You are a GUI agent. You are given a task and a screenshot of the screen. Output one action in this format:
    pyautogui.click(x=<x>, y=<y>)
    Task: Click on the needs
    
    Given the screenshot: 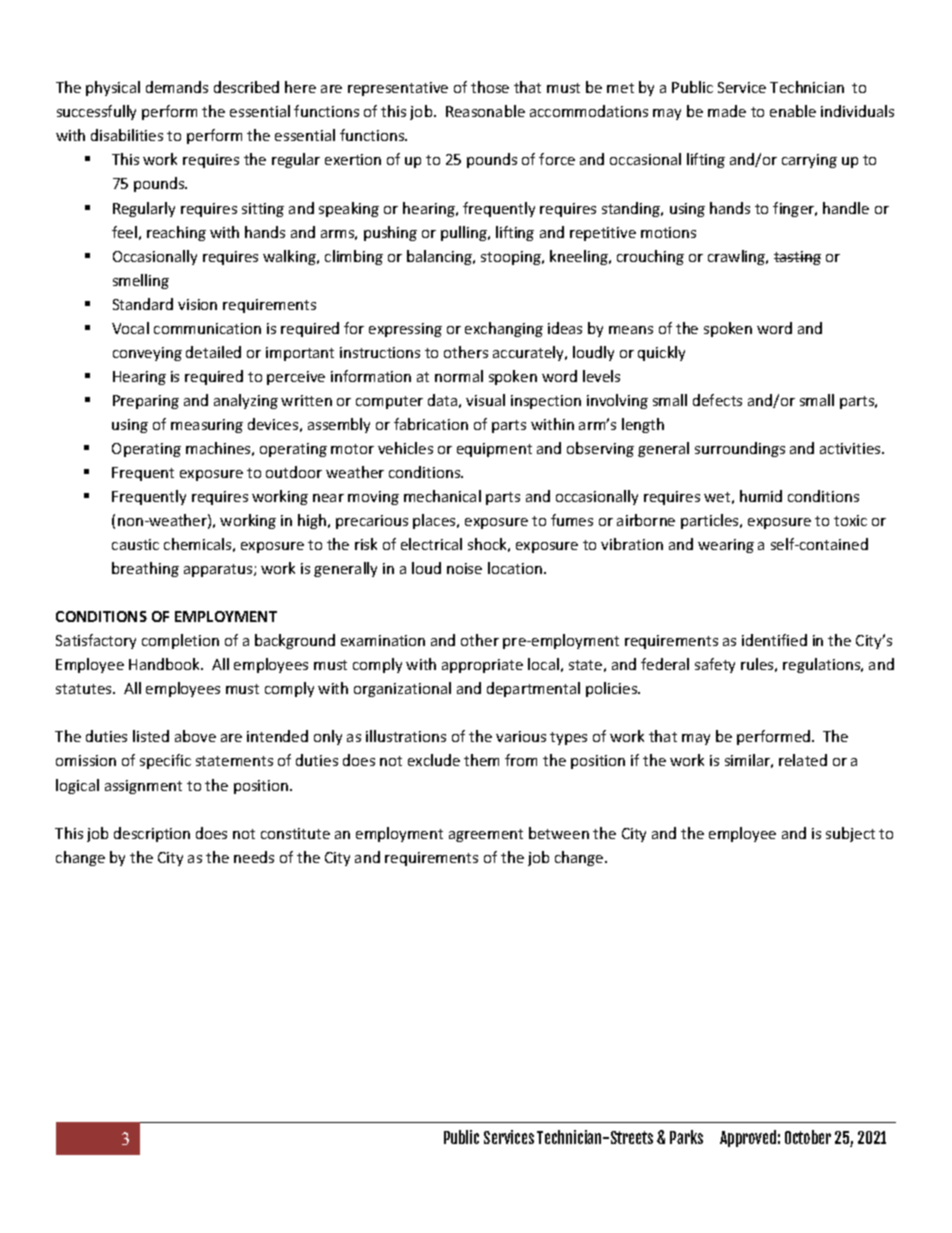 What is the action you would take?
    pyautogui.click(x=254, y=857)
